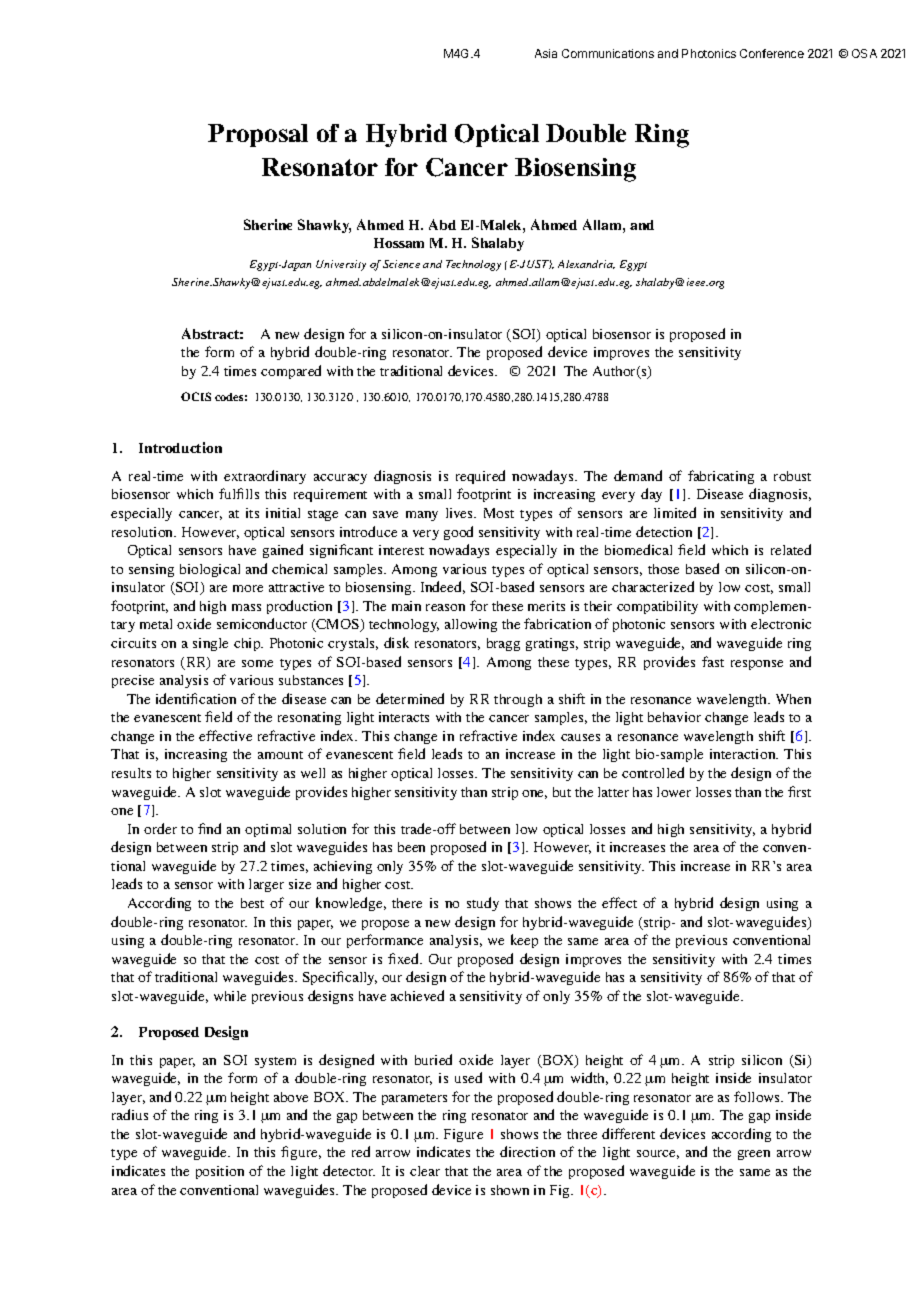 This document has height=1308, width=924. What do you see at coordinates (546, 53) in the document?
I see `Asia` at bounding box center [546, 53].
